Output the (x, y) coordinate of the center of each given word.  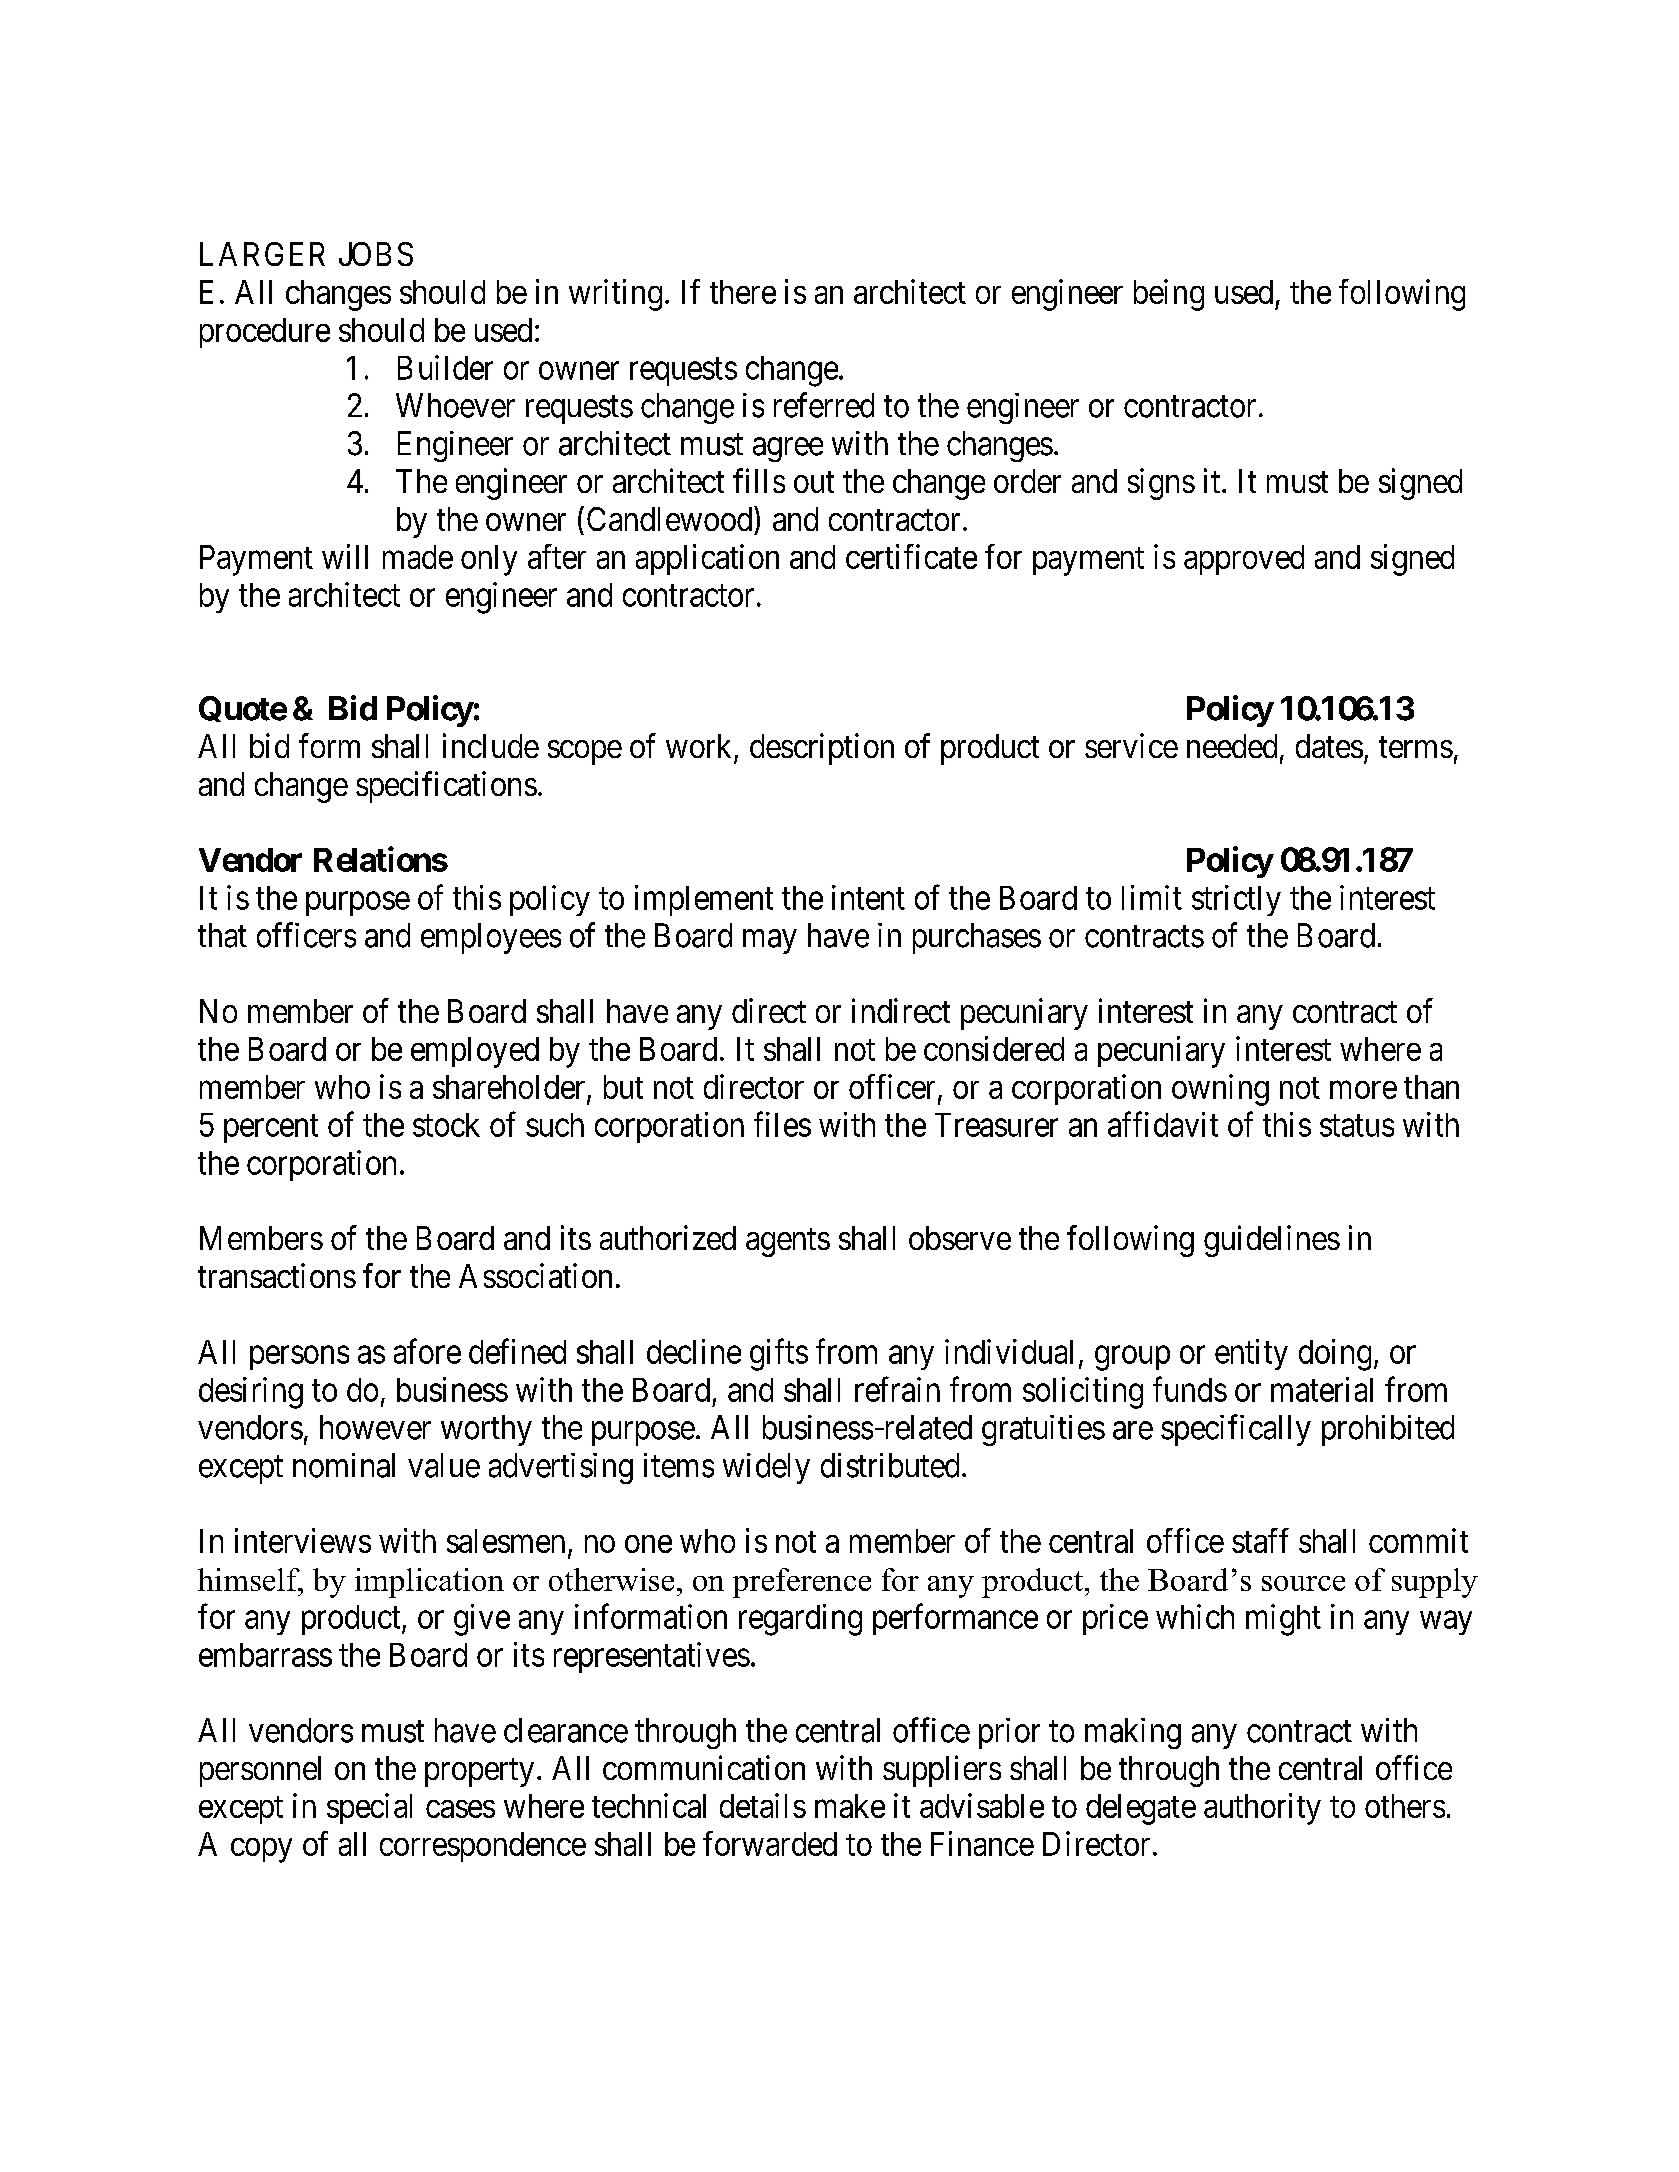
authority (1262, 1809)
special (369, 1808)
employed (475, 1052)
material (1322, 1389)
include (491, 745)
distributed (890, 1465)
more (1363, 1090)
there (743, 292)
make (850, 1806)
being (1169, 295)
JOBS (376, 254)
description (822, 749)
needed (1232, 746)
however (375, 1427)
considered (994, 1048)
